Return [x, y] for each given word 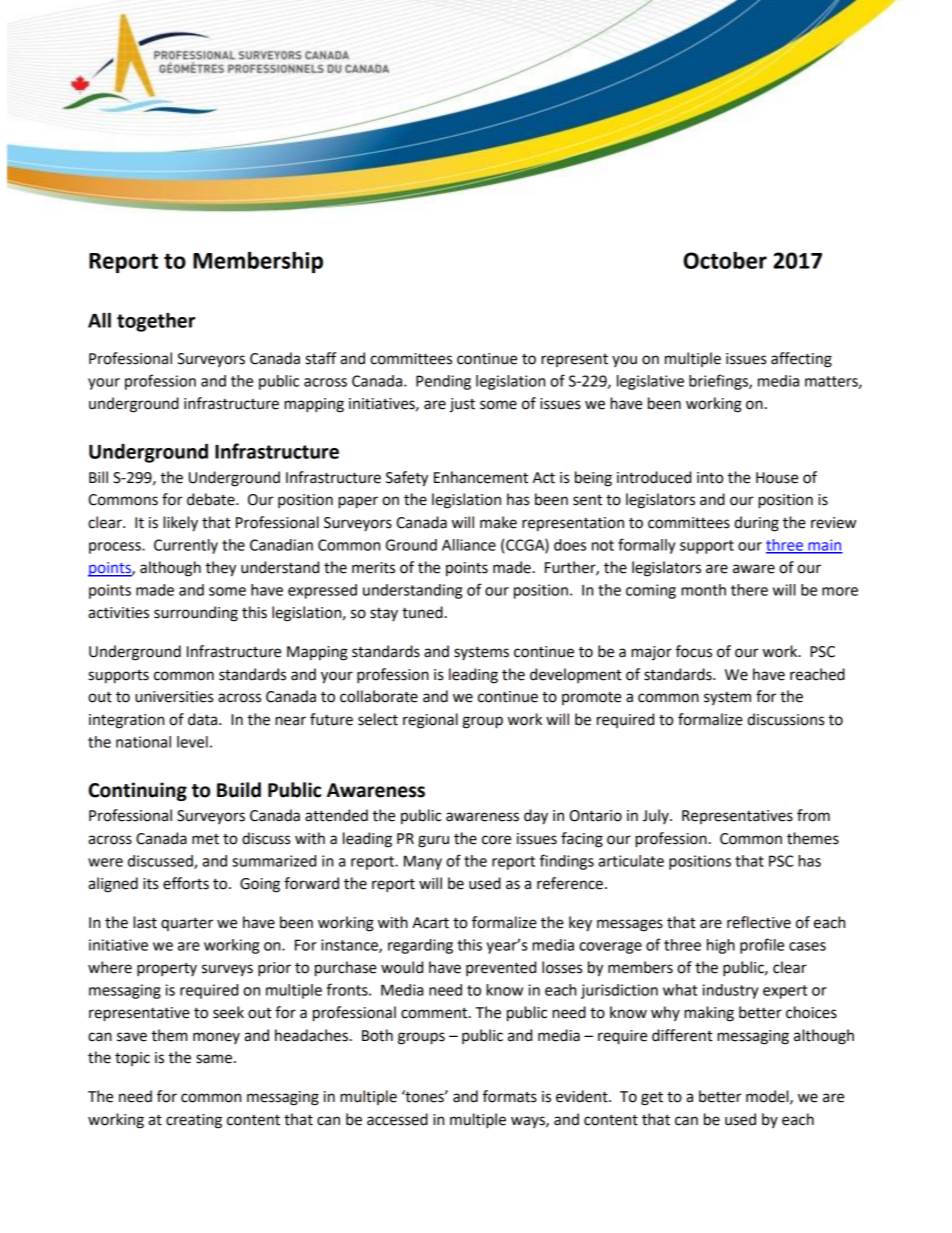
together [156, 322]
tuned [422, 612]
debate [212, 499]
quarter [187, 924]
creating [194, 1121]
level [192, 742]
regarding [420, 946]
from [813, 815]
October [725, 260]
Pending [443, 382]
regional [430, 721]
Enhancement [481, 477]
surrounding [196, 614]
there [749, 590]
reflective [759, 922]
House [777, 478]
